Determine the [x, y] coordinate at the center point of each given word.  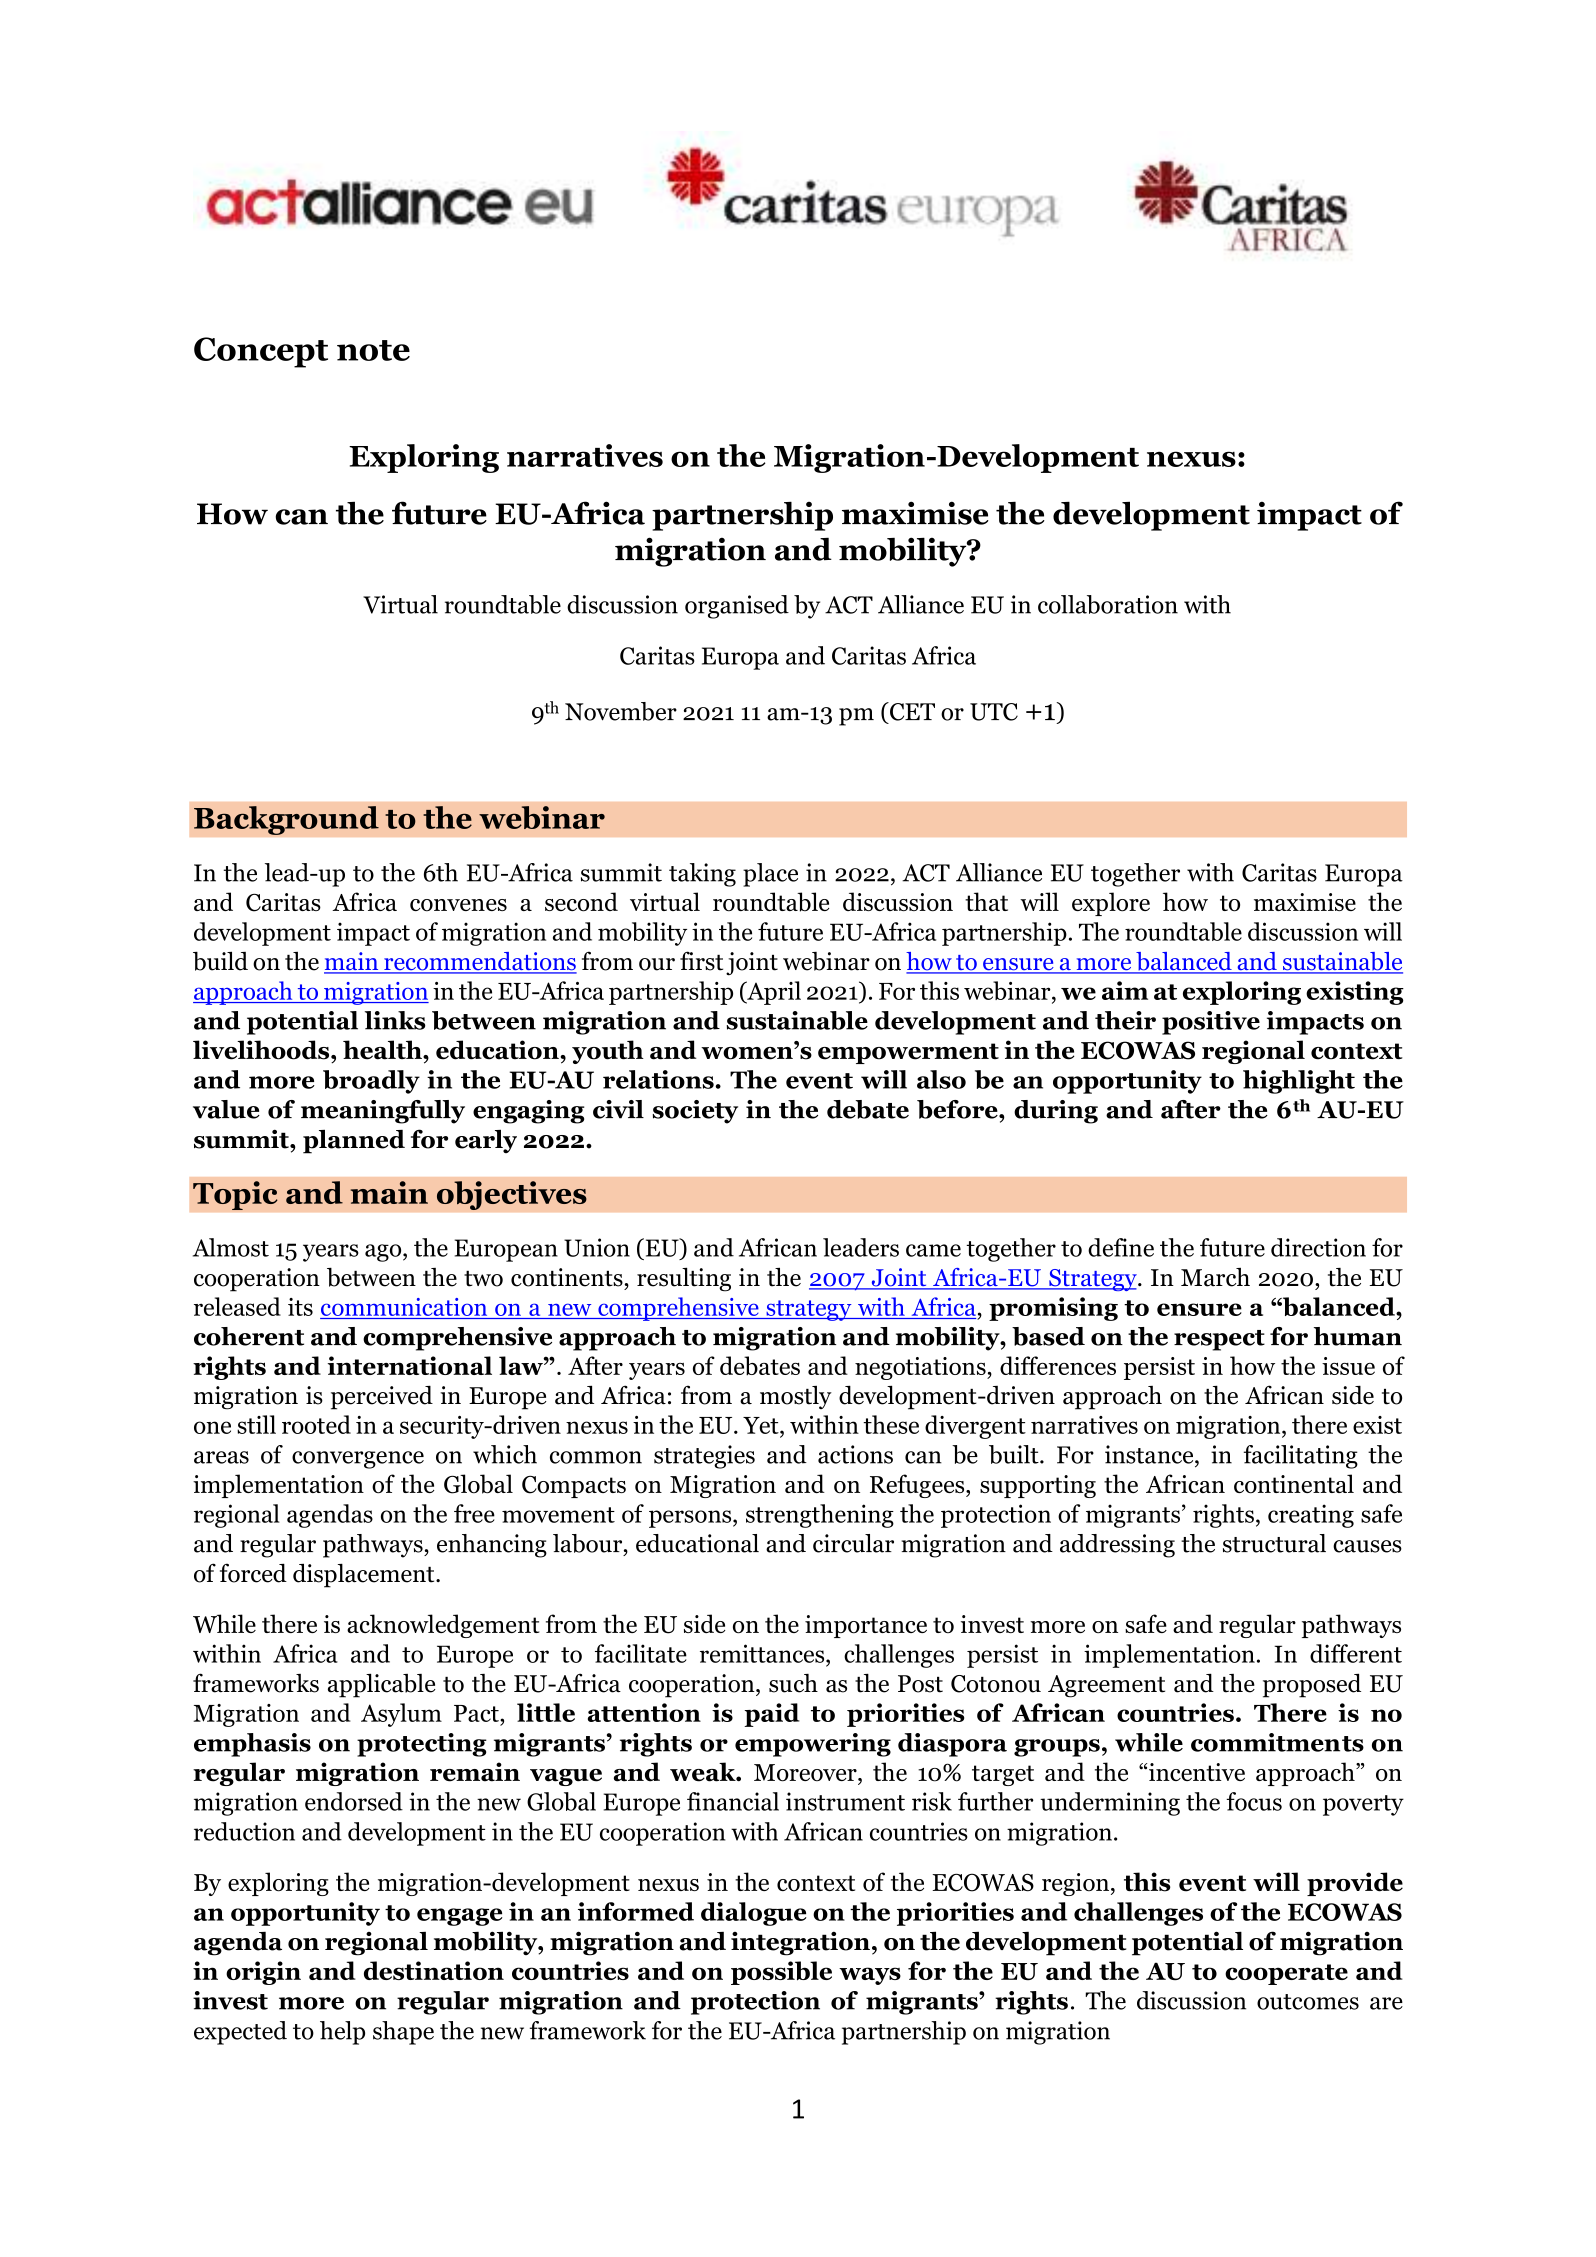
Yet [762, 1425]
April [773, 993]
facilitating [1301, 1457]
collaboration [1108, 604]
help [342, 2033]
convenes [458, 905]
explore [1111, 904]
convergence [358, 1460]
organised [737, 607]
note [373, 350]
